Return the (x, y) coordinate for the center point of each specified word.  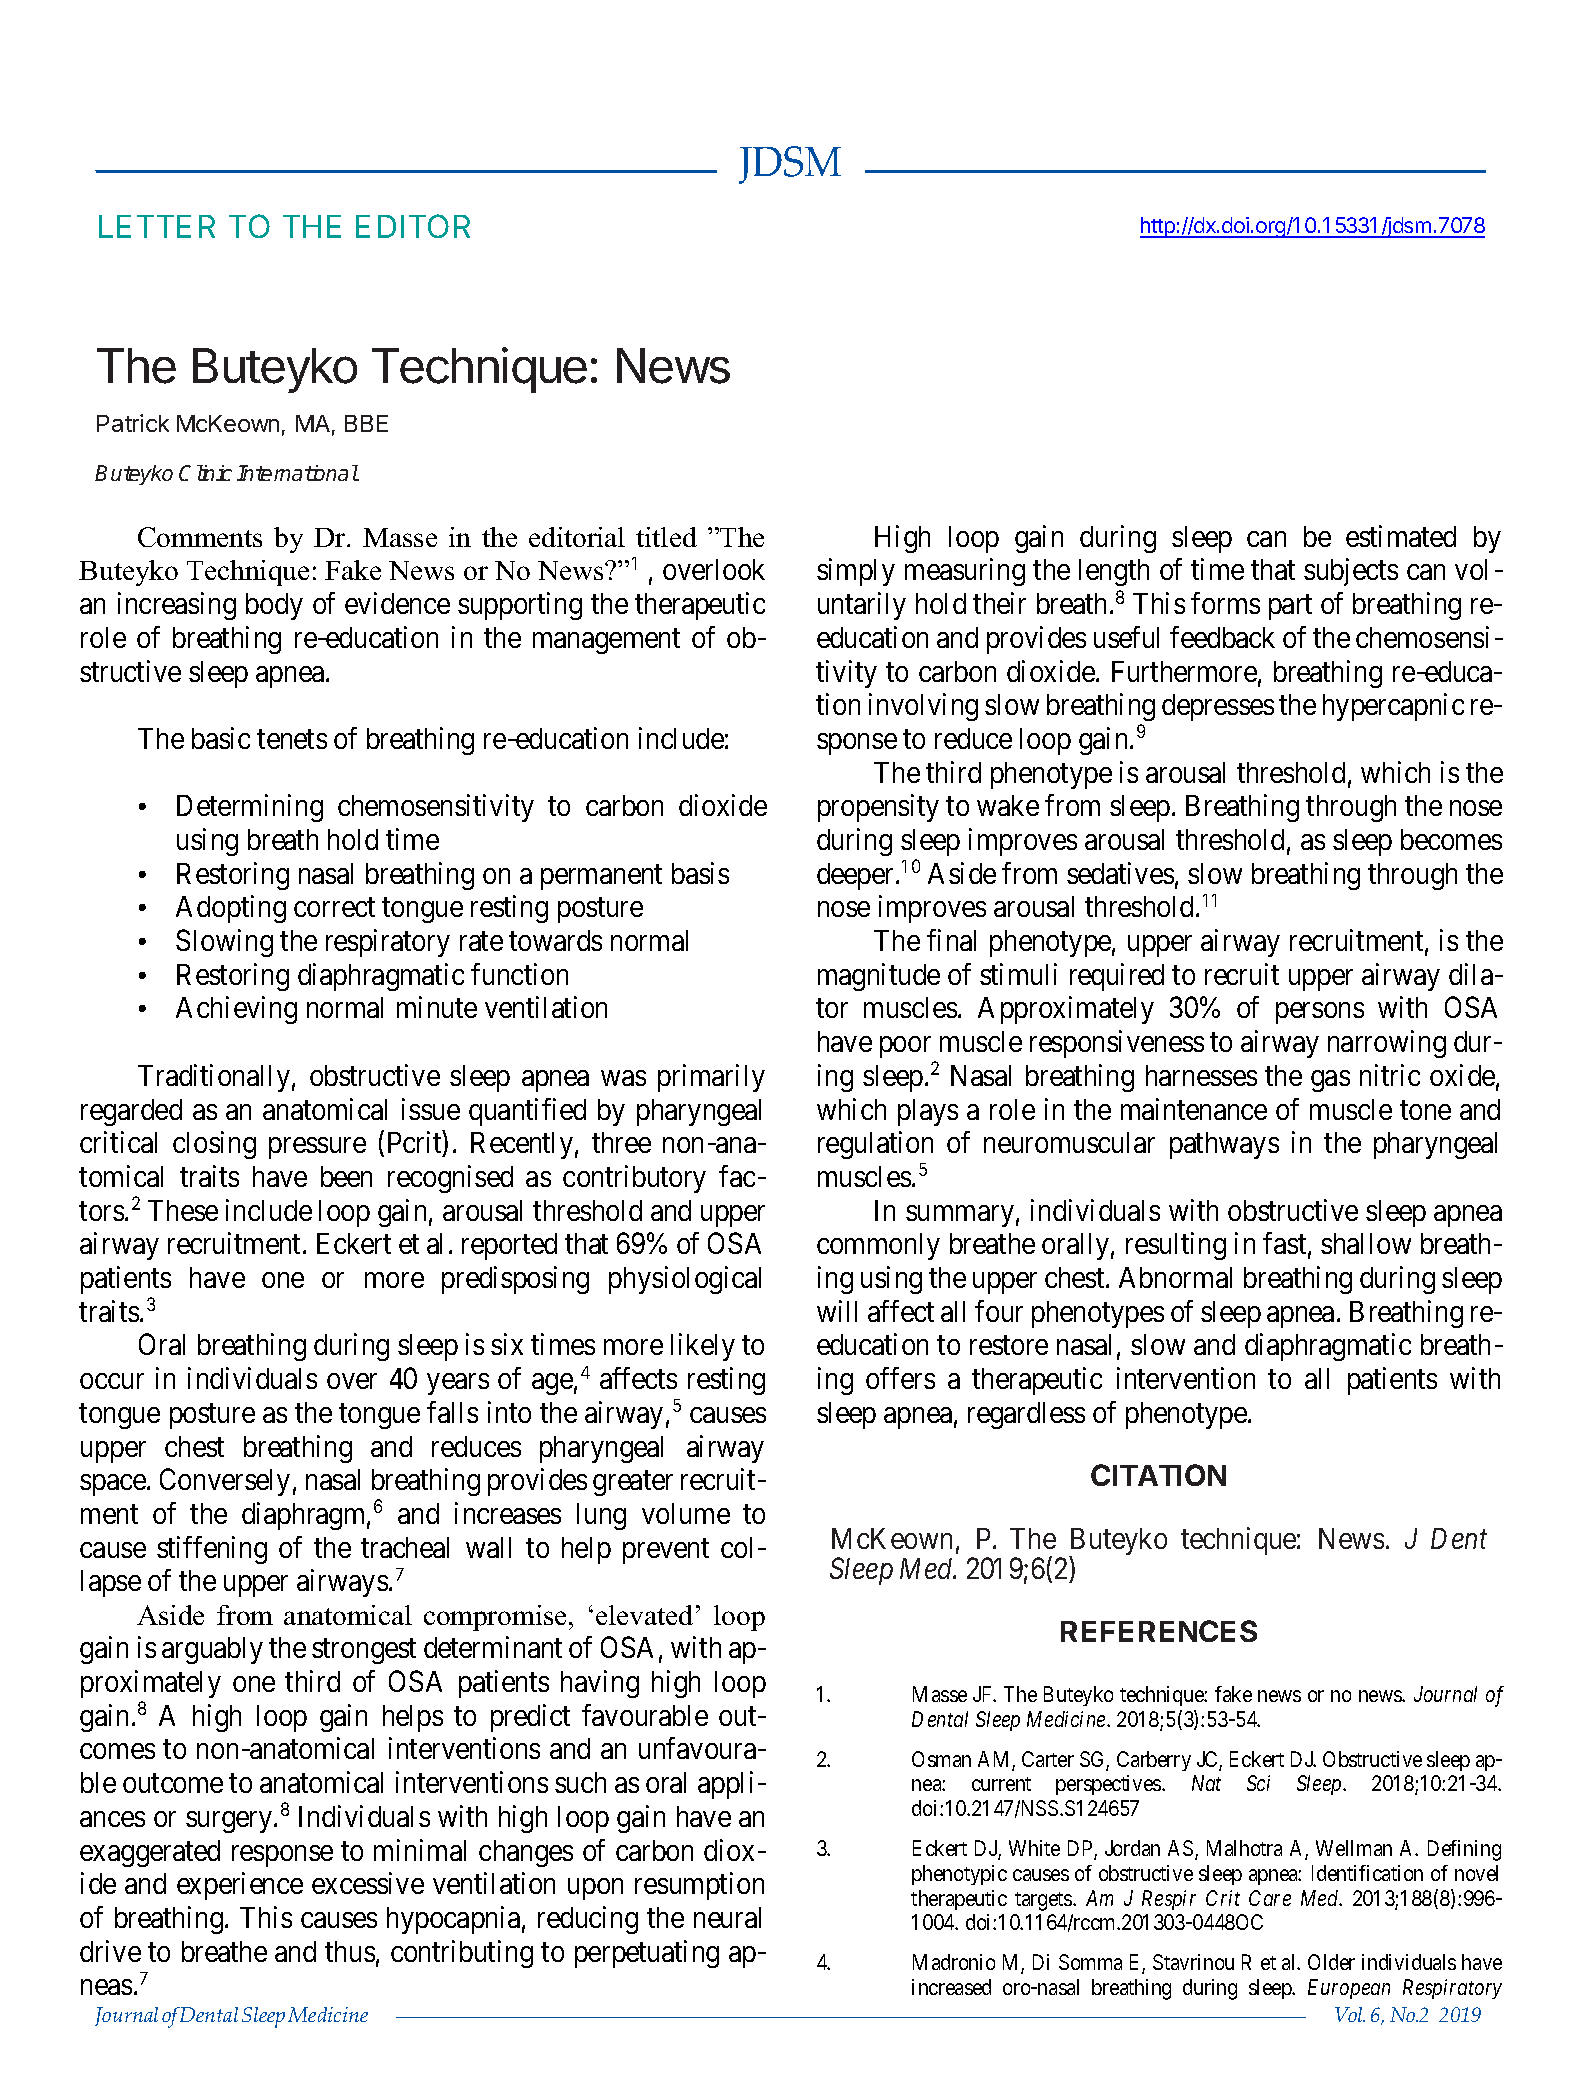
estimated (1401, 536)
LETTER (157, 226)
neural (727, 1917)
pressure (317, 1148)
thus (350, 1951)
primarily (711, 1078)
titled (666, 537)
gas (1330, 1081)
